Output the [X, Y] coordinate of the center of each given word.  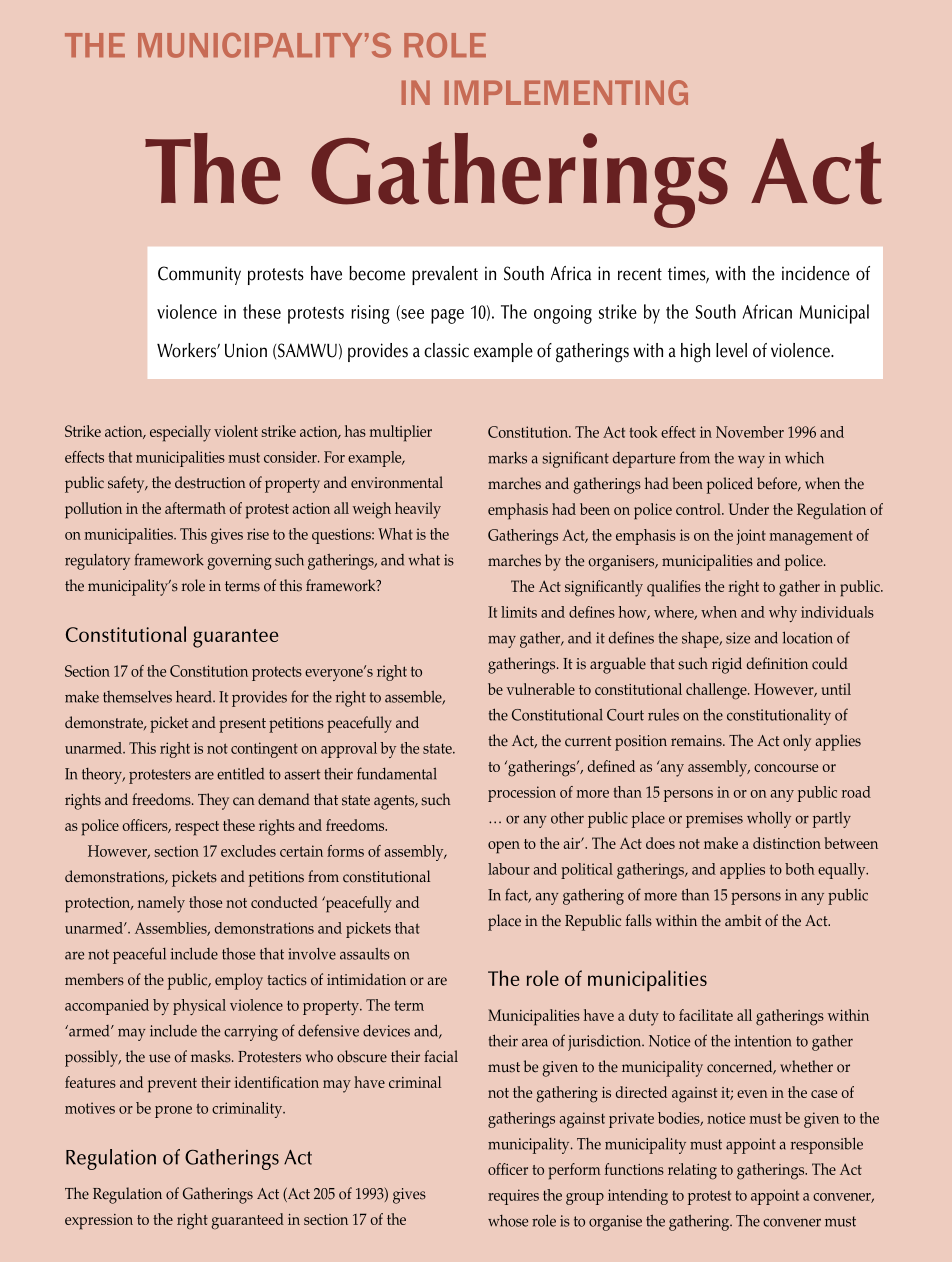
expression [99, 1222]
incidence [816, 273]
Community [199, 275]
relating [692, 1171]
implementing [566, 92]
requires [513, 1197]
